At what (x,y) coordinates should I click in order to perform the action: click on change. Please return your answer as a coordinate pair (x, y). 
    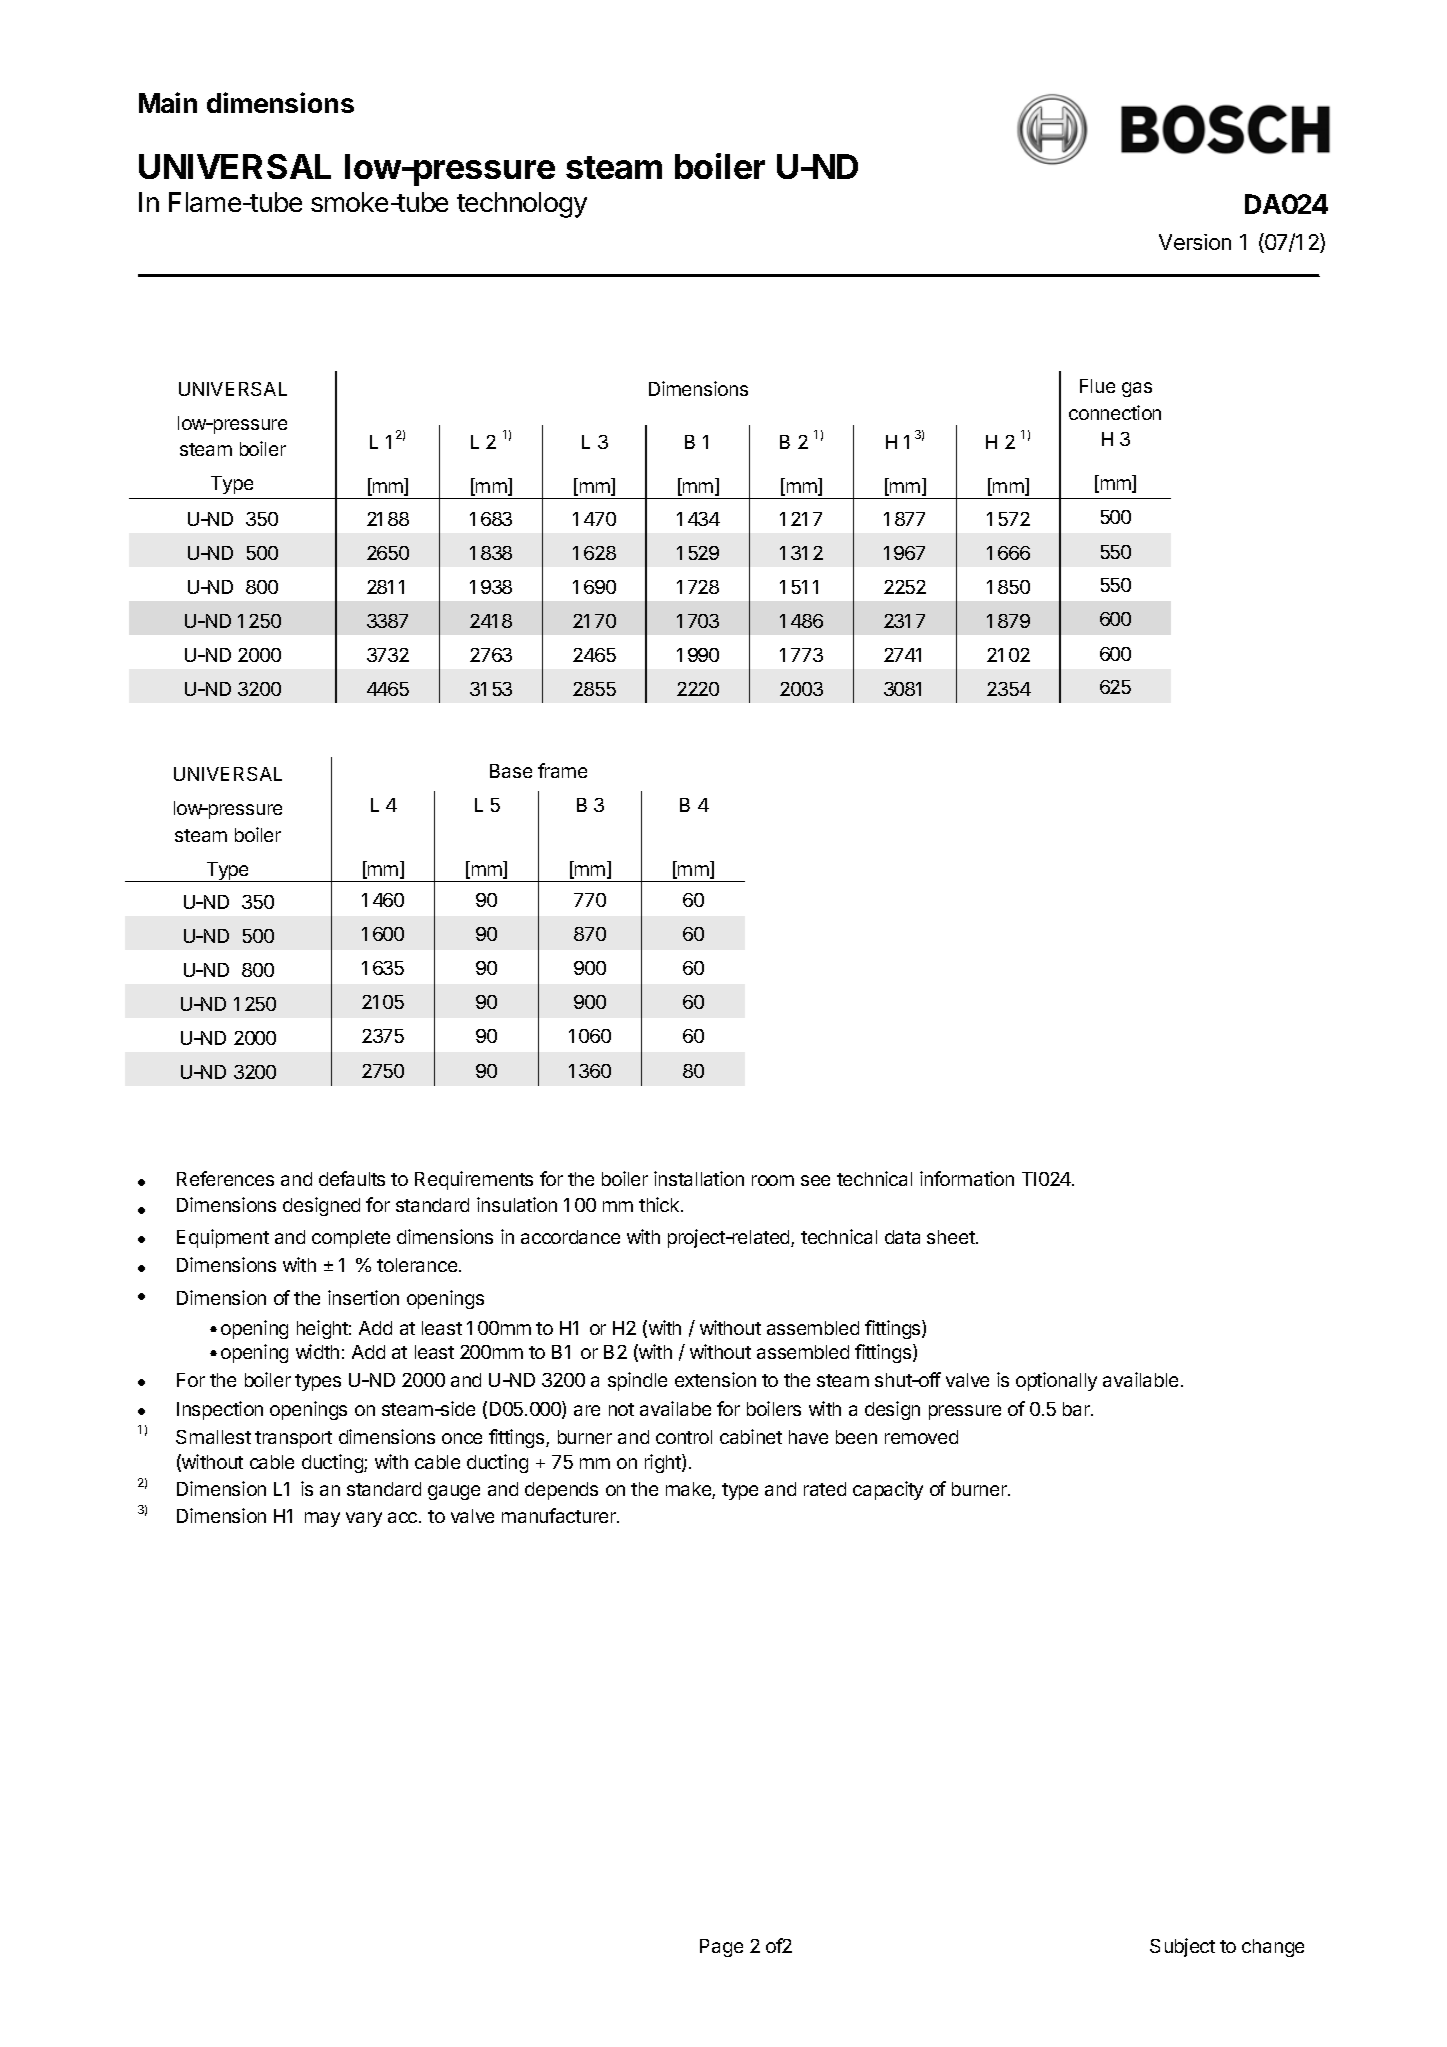
    Looking at the image, I should click on (1273, 1948).
